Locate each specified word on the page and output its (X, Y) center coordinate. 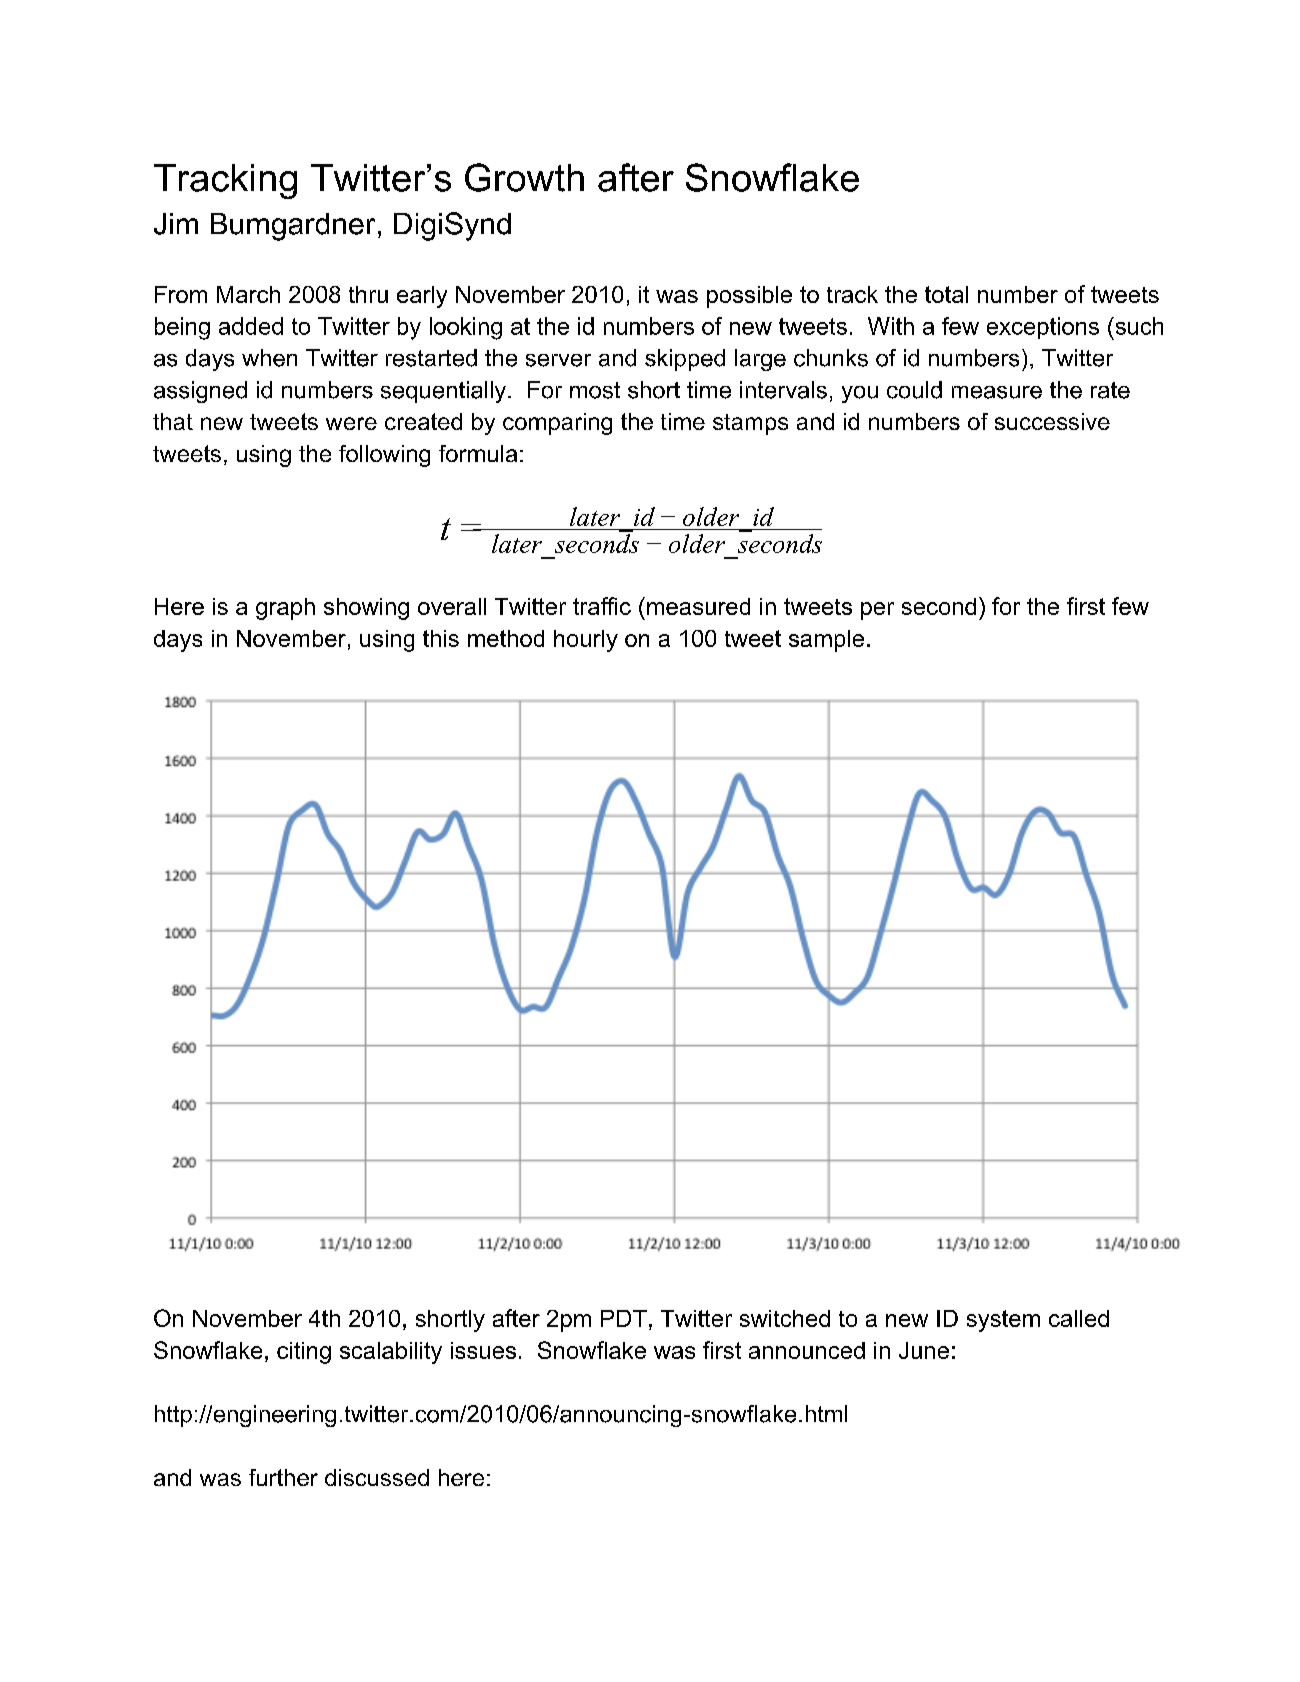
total (946, 294)
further (283, 1477)
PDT (624, 1318)
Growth (524, 177)
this (441, 638)
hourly (586, 641)
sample (826, 641)
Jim (176, 224)
